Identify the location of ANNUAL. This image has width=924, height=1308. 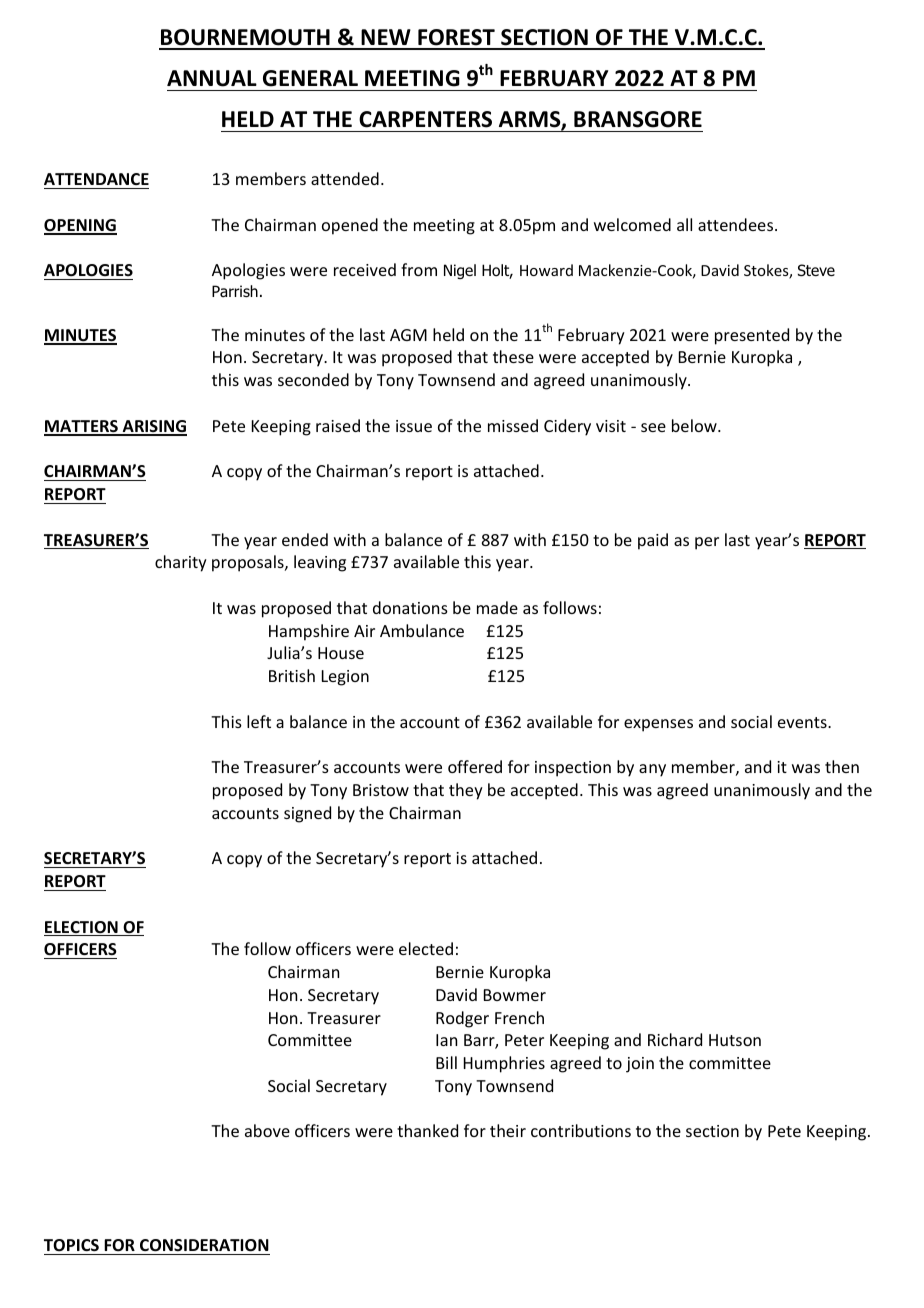
(212, 78).
